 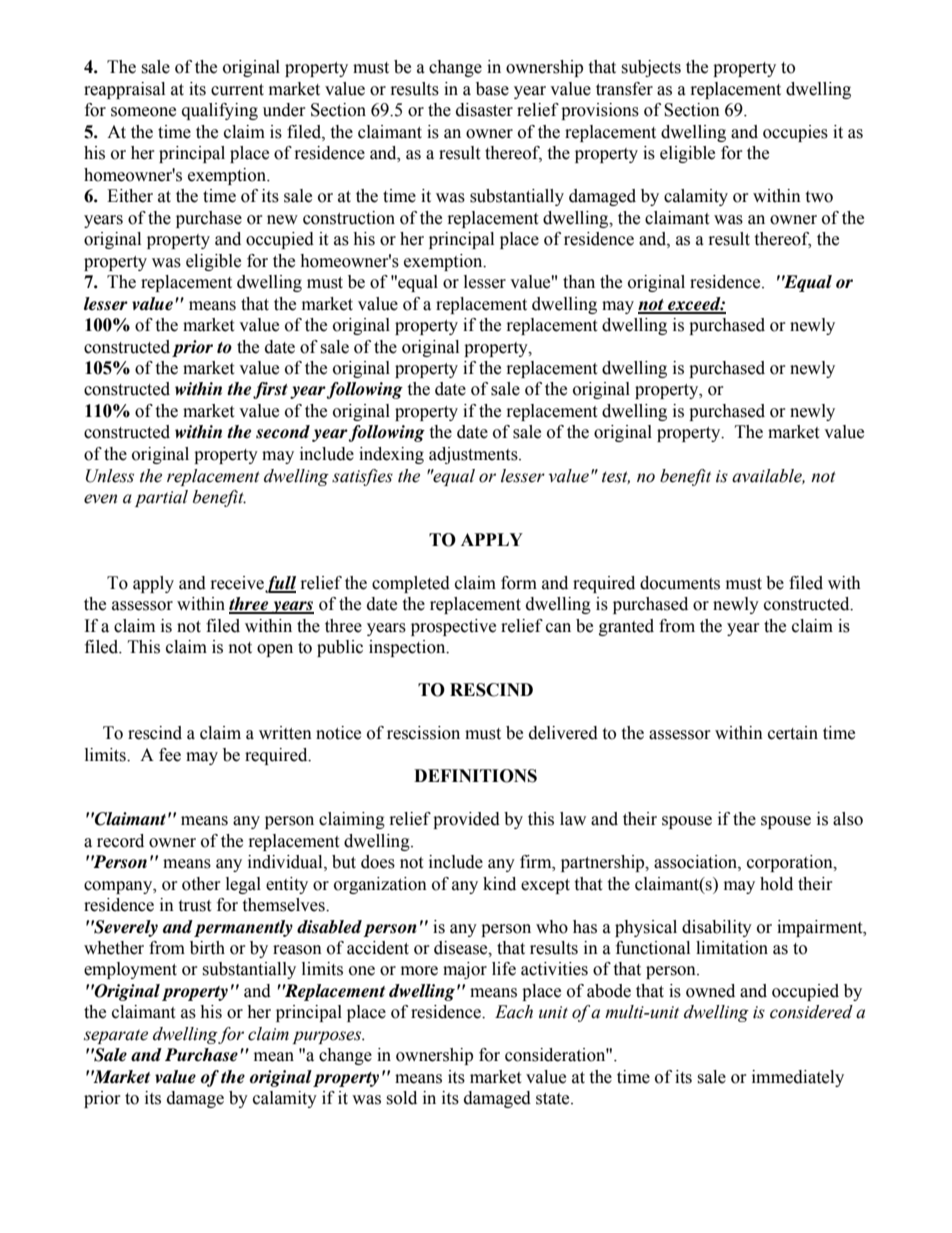 I want to click on adjustments, so click(x=474, y=455).
